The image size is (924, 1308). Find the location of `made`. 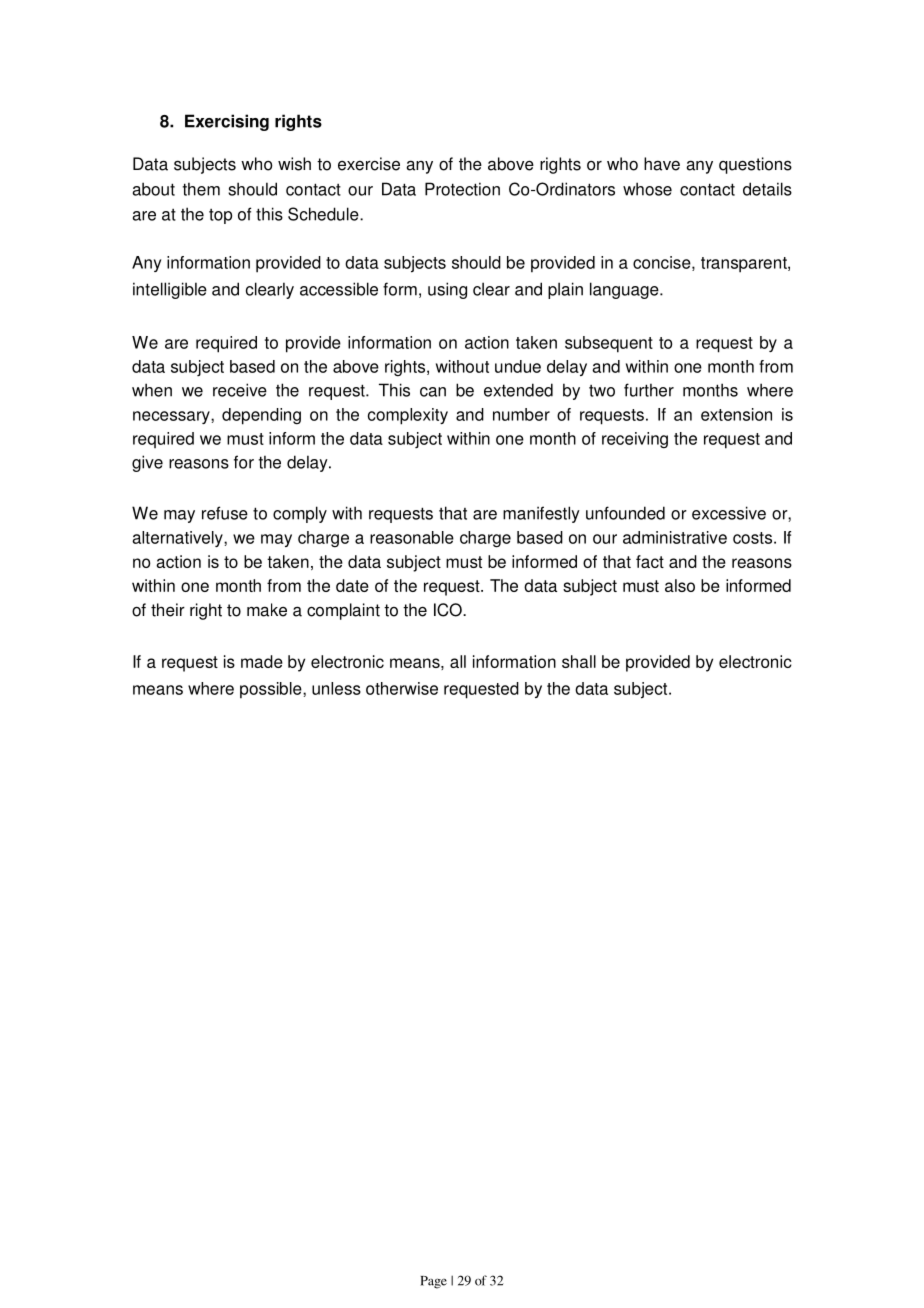

made is located at coordinates (262, 661).
